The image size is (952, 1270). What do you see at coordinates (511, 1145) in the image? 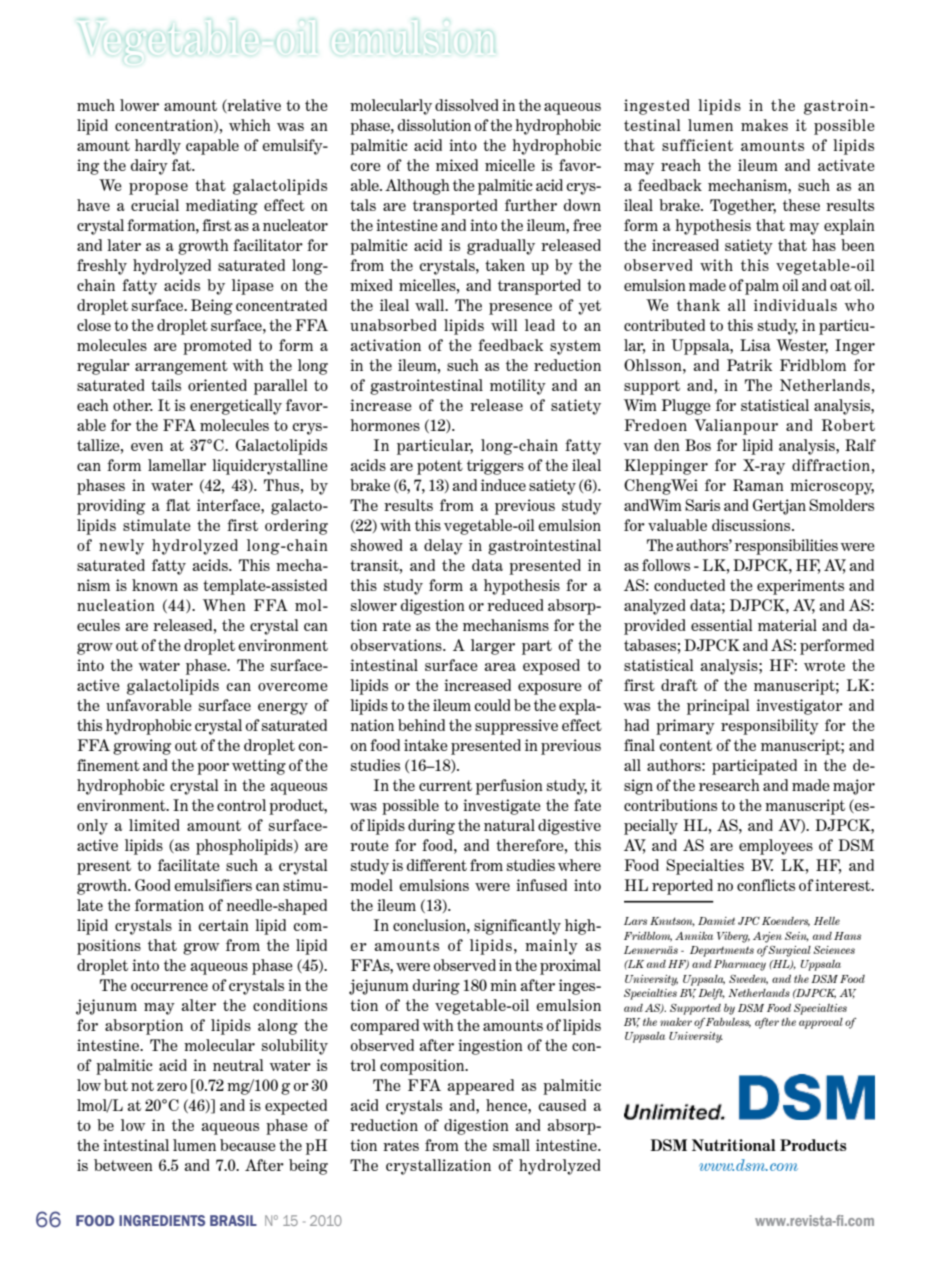
I see `small` at bounding box center [511, 1145].
